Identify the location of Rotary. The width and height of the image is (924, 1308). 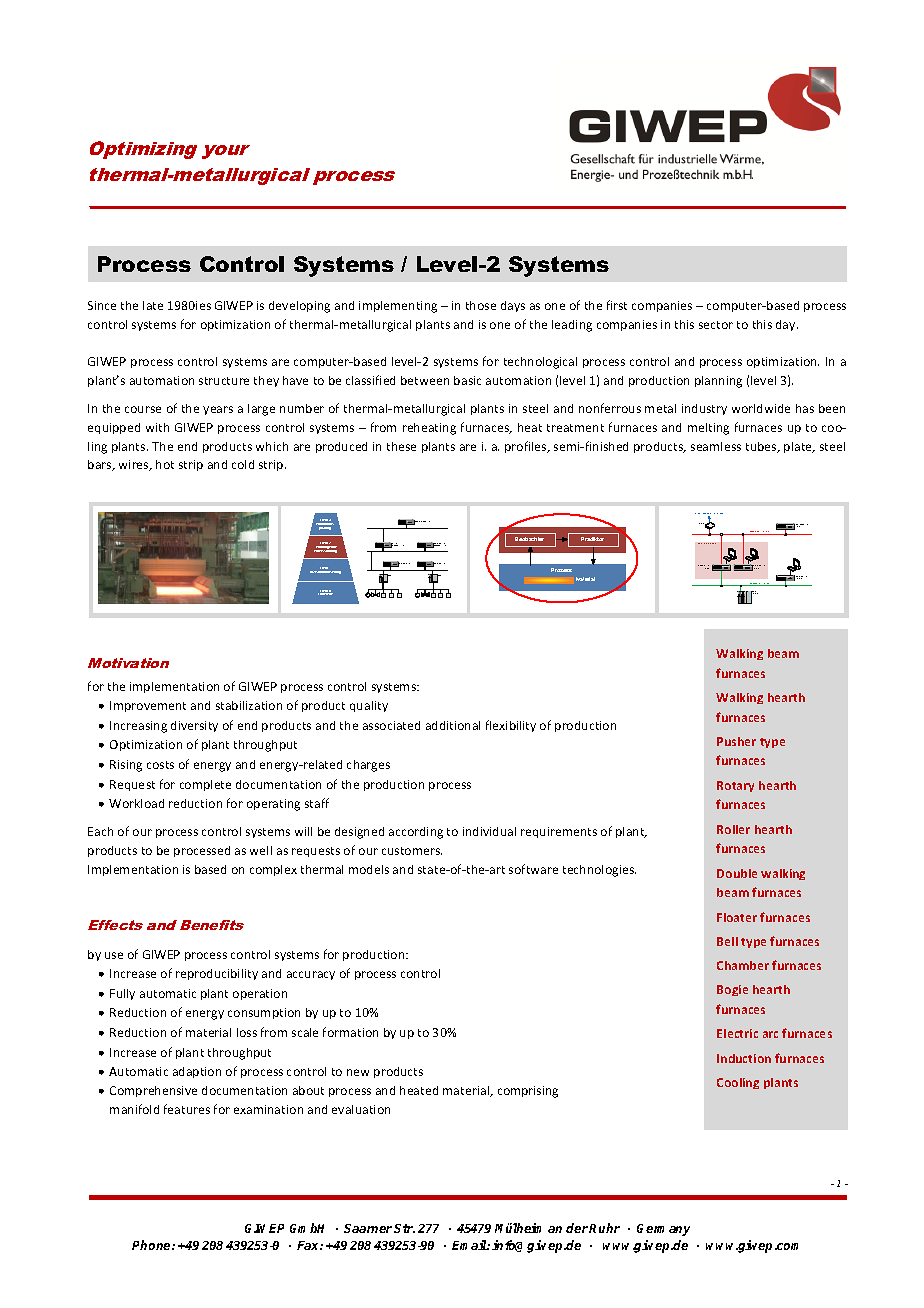
(735, 786).
